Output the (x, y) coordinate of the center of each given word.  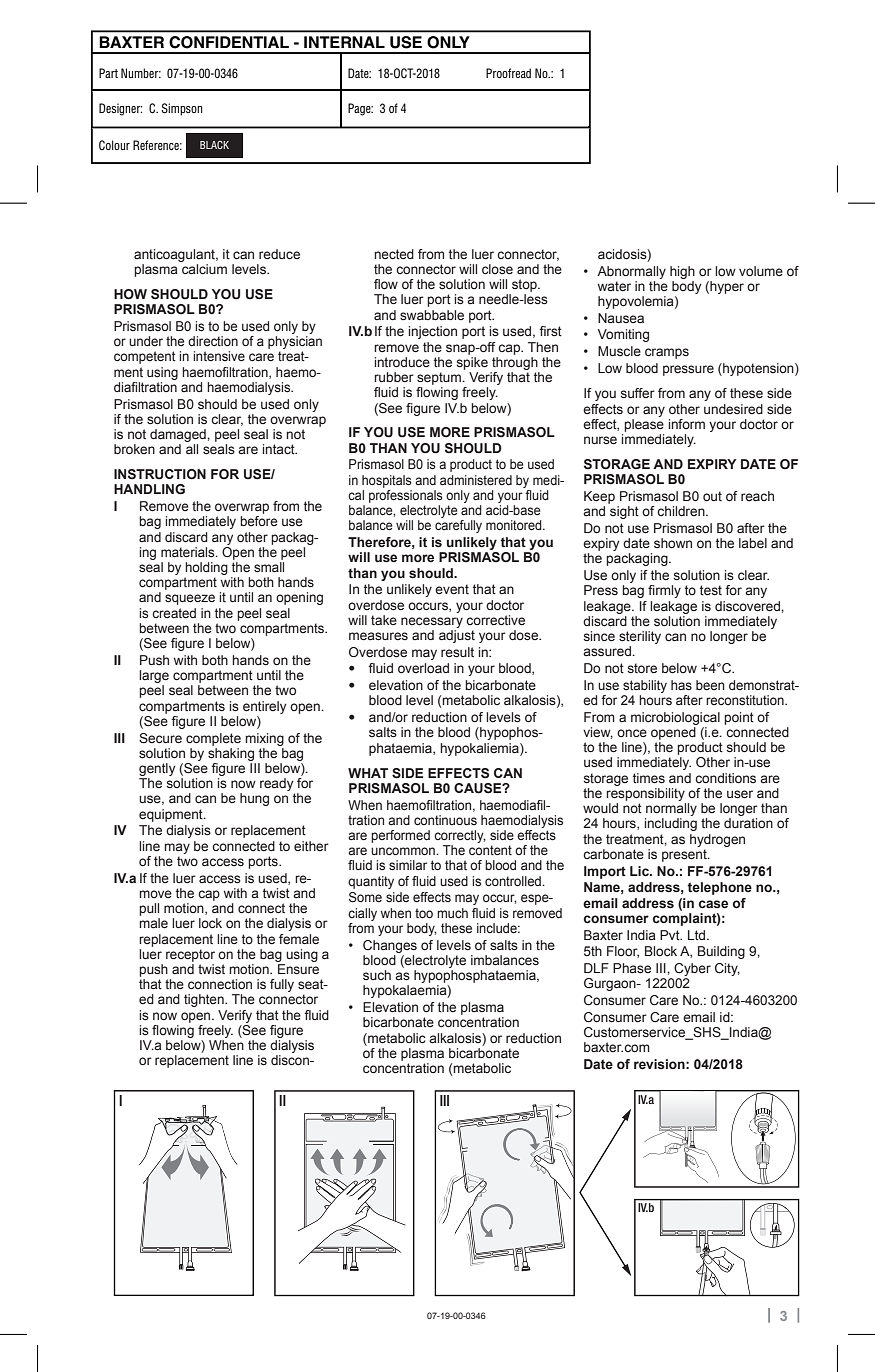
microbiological (675, 718)
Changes (390, 946)
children (682, 511)
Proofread (508, 73)
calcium (204, 269)
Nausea (621, 318)
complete (213, 739)
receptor (190, 955)
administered (476, 480)
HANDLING (149, 489)
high (682, 272)
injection (433, 332)
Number (141, 73)
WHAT (368, 773)
